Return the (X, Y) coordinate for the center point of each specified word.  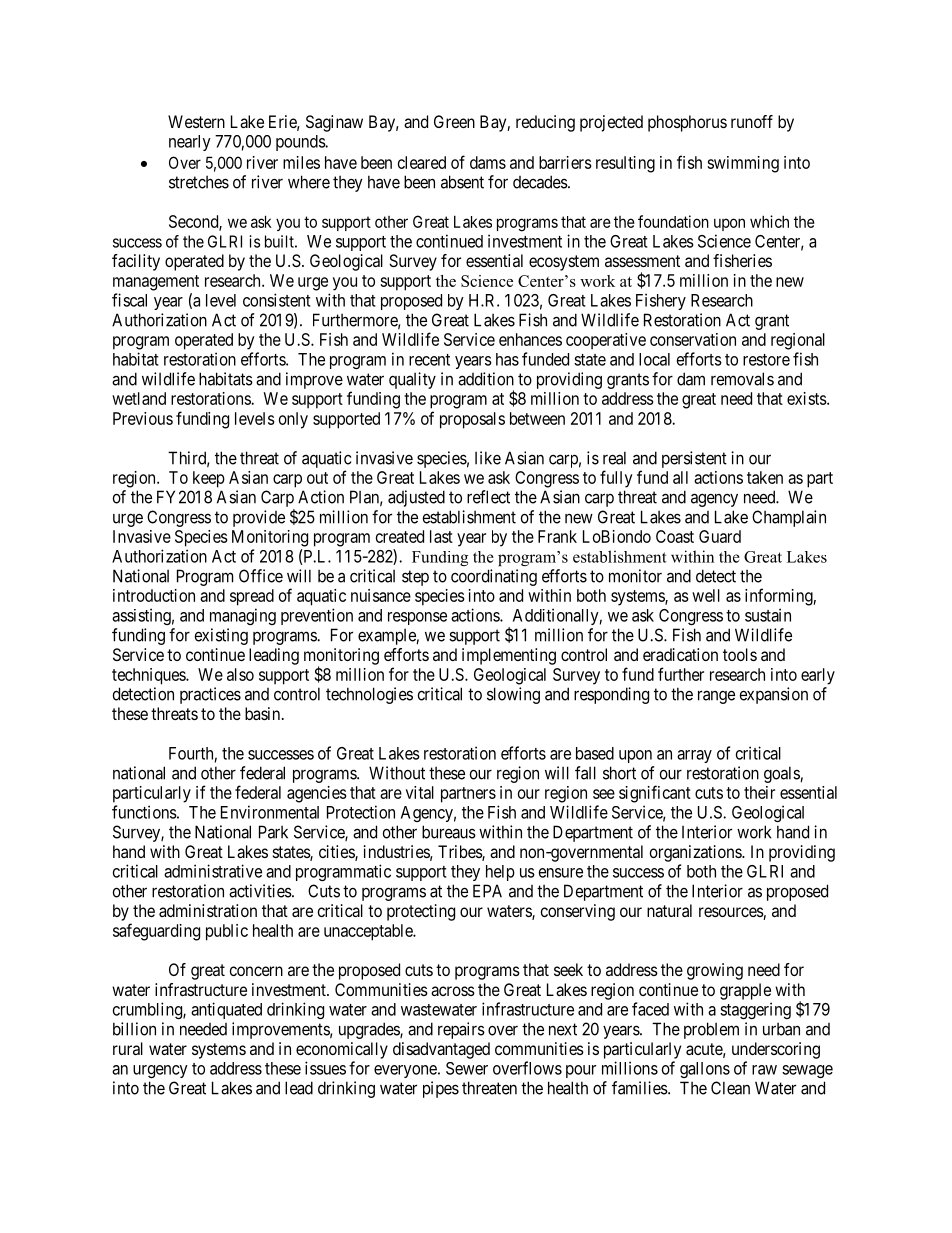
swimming (743, 164)
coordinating (494, 577)
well (706, 595)
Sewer (467, 1068)
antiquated (226, 1010)
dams (488, 162)
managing (243, 616)
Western (196, 121)
